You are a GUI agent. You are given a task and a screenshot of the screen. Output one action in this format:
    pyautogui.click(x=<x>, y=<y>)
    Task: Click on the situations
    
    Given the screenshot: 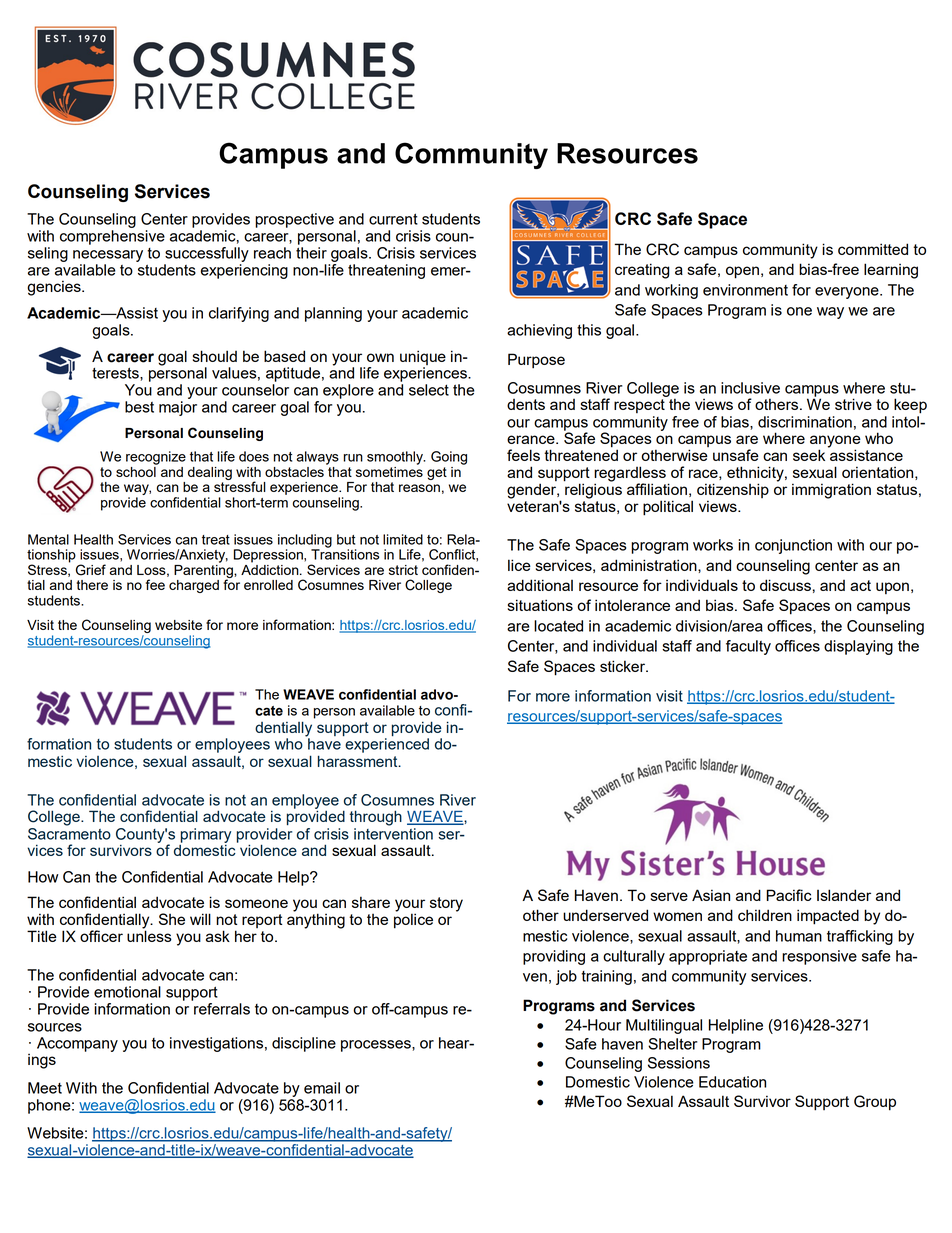 What is the action you would take?
    pyautogui.click(x=540, y=605)
